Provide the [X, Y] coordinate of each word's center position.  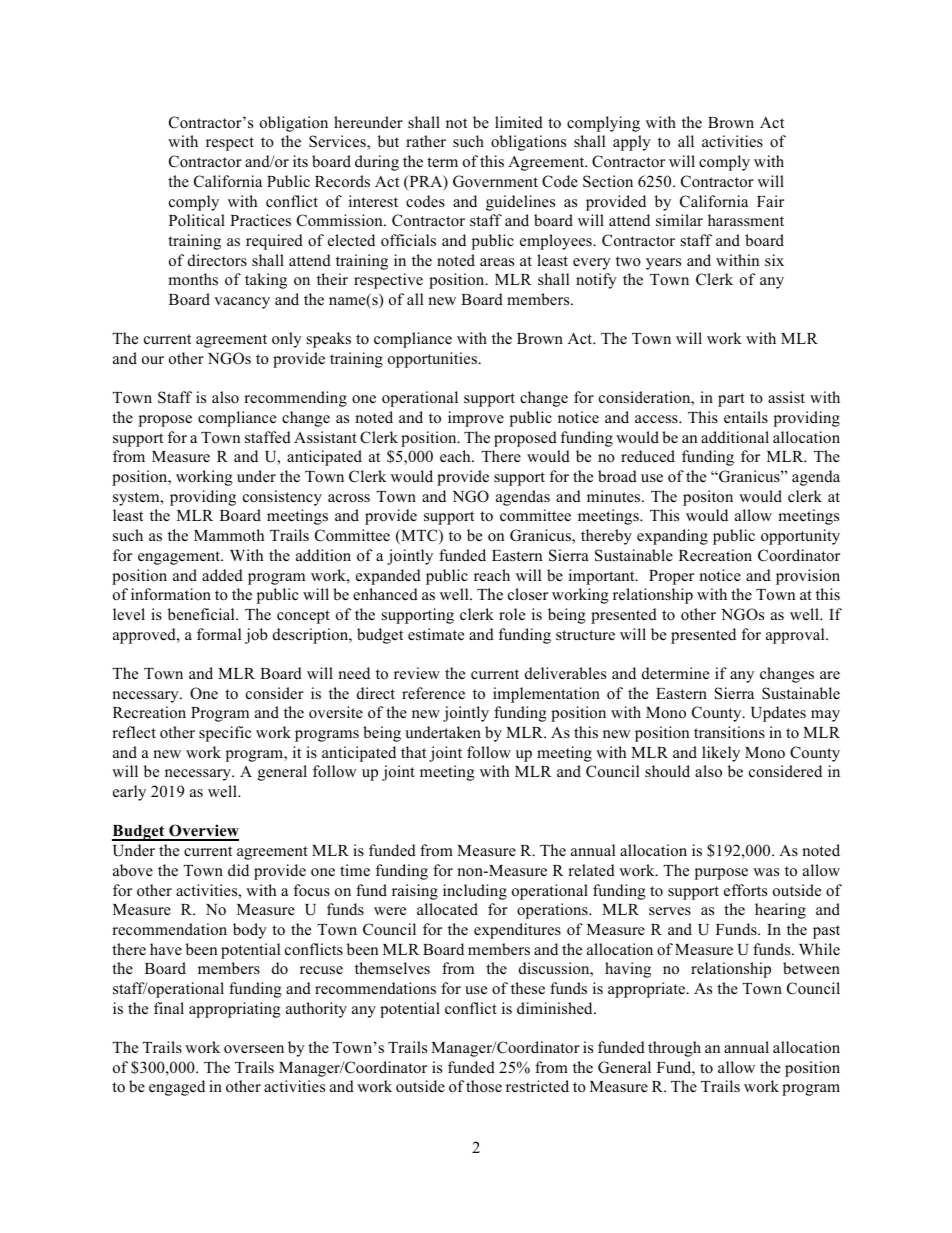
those [484, 1086]
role [512, 614]
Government [495, 181]
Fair [770, 201]
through [674, 1049]
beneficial [202, 614]
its [300, 161]
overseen [254, 1049]
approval [796, 636]
